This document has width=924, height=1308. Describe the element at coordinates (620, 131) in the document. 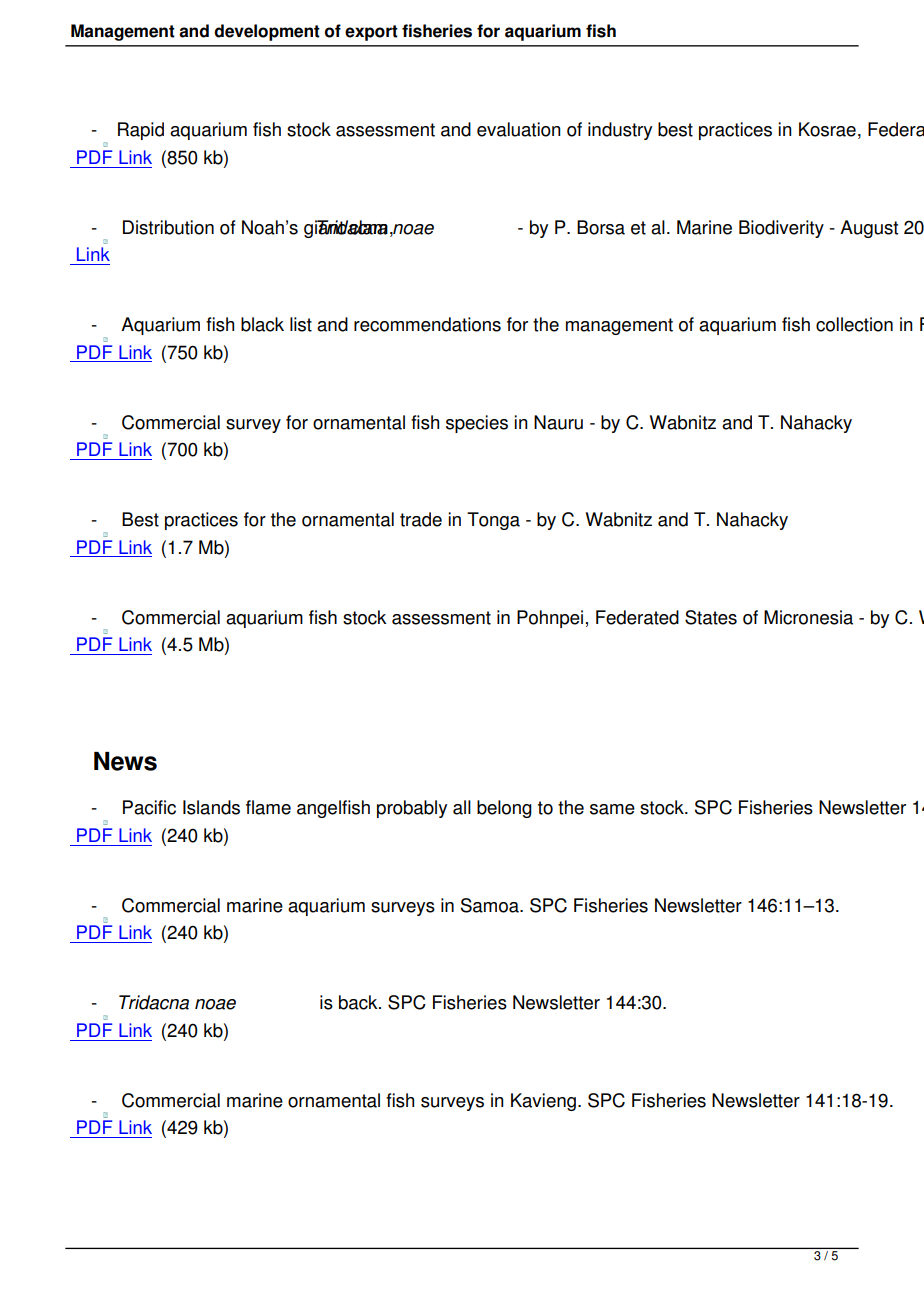

I see `industry` at that location.
